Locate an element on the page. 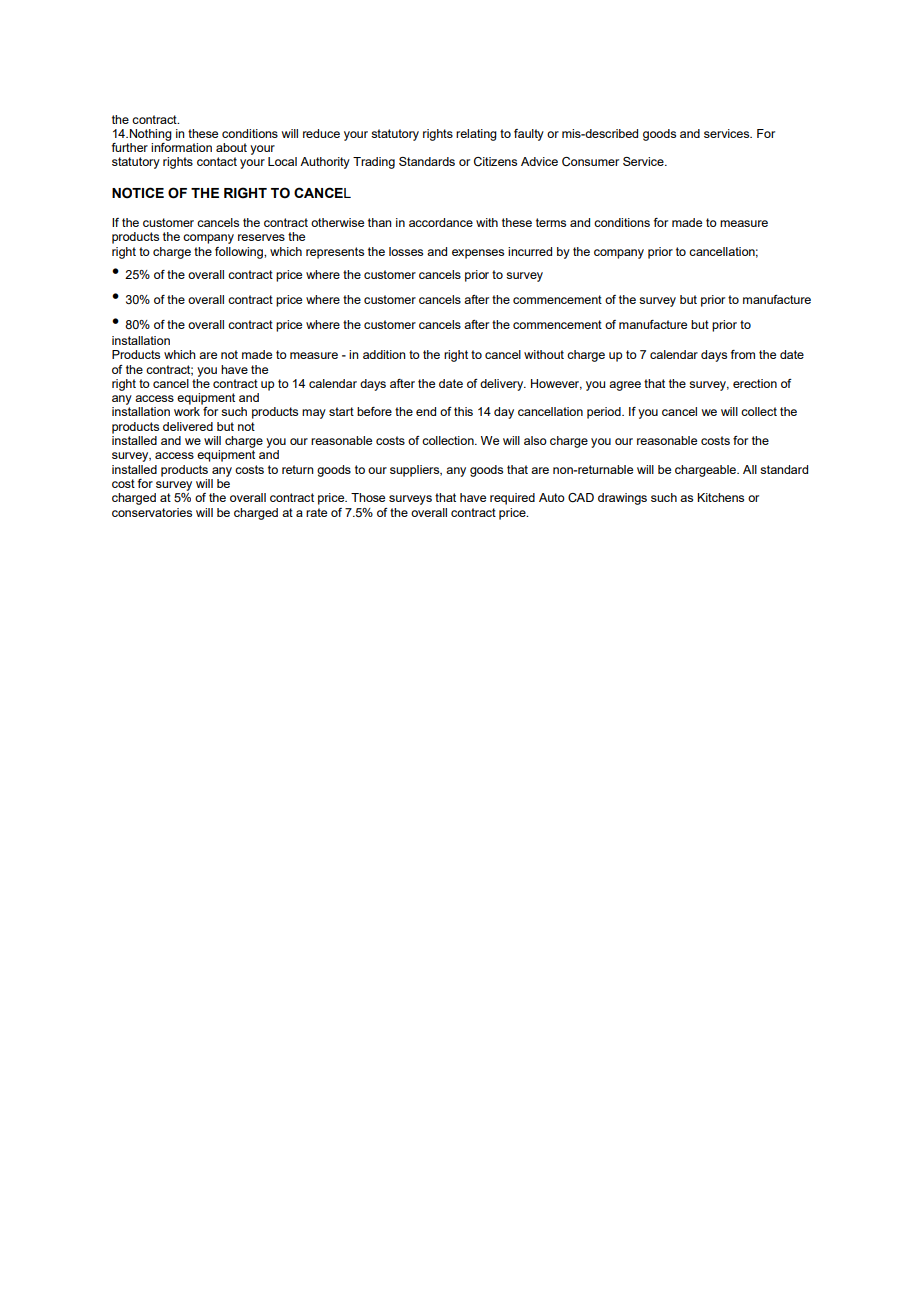 The image size is (924, 1308). expenses is located at coordinates (478, 254).
